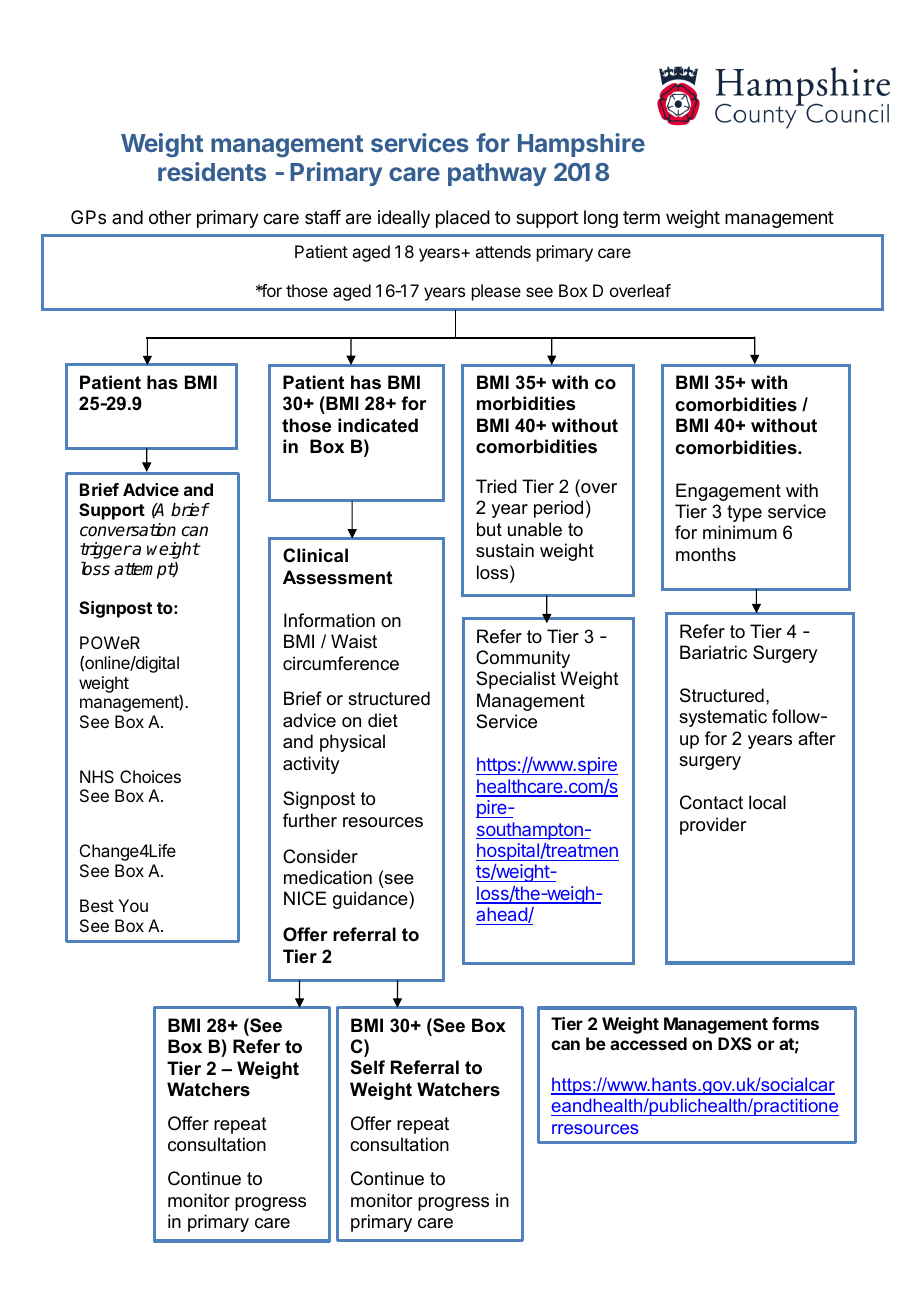  Describe the element at coordinates (150, 776) in the document. I see `Choices` at that location.
